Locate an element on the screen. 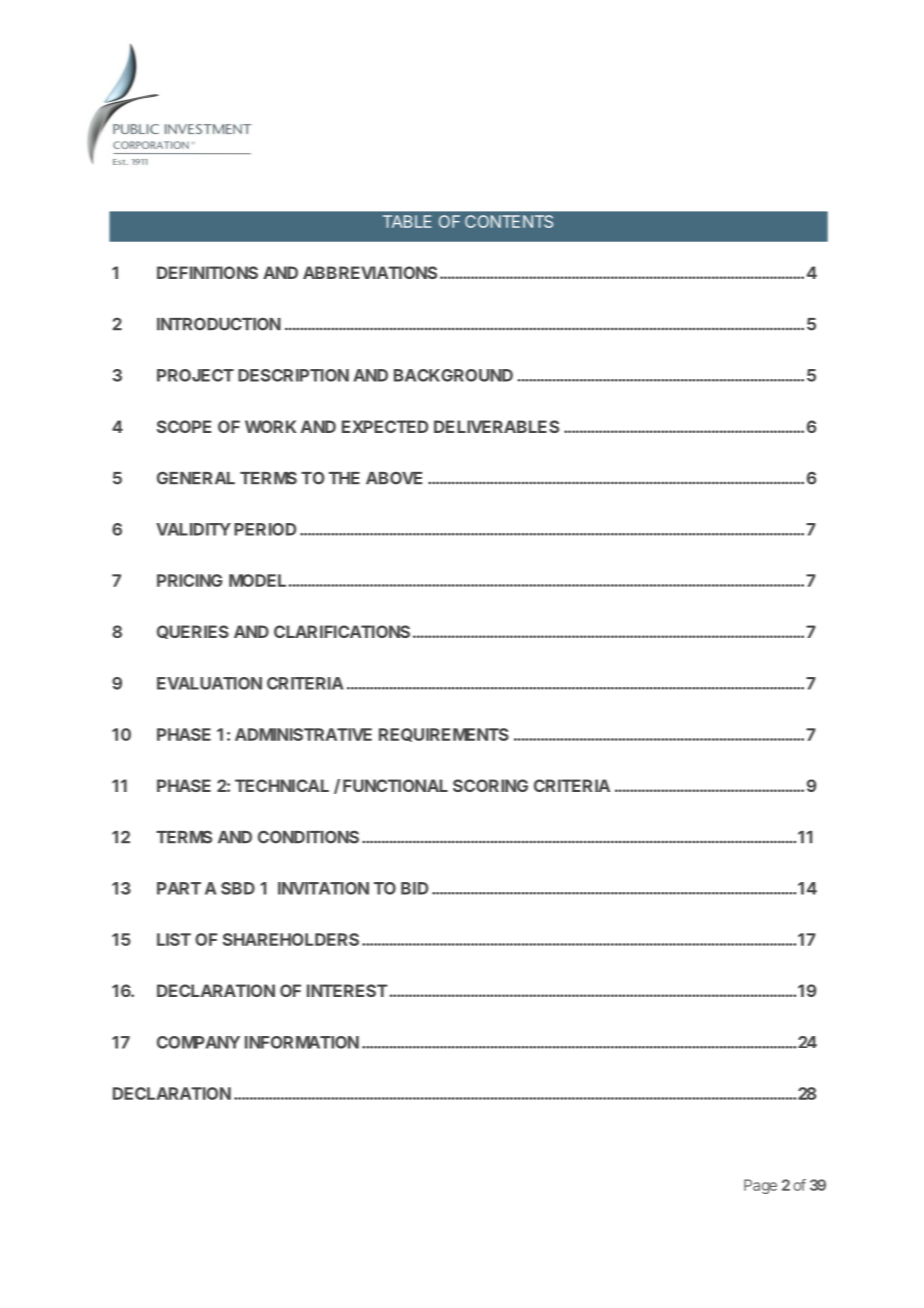 The height and width of the screenshot is (1308, 924). DELIVERABLES is located at coordinates (496, 426).
